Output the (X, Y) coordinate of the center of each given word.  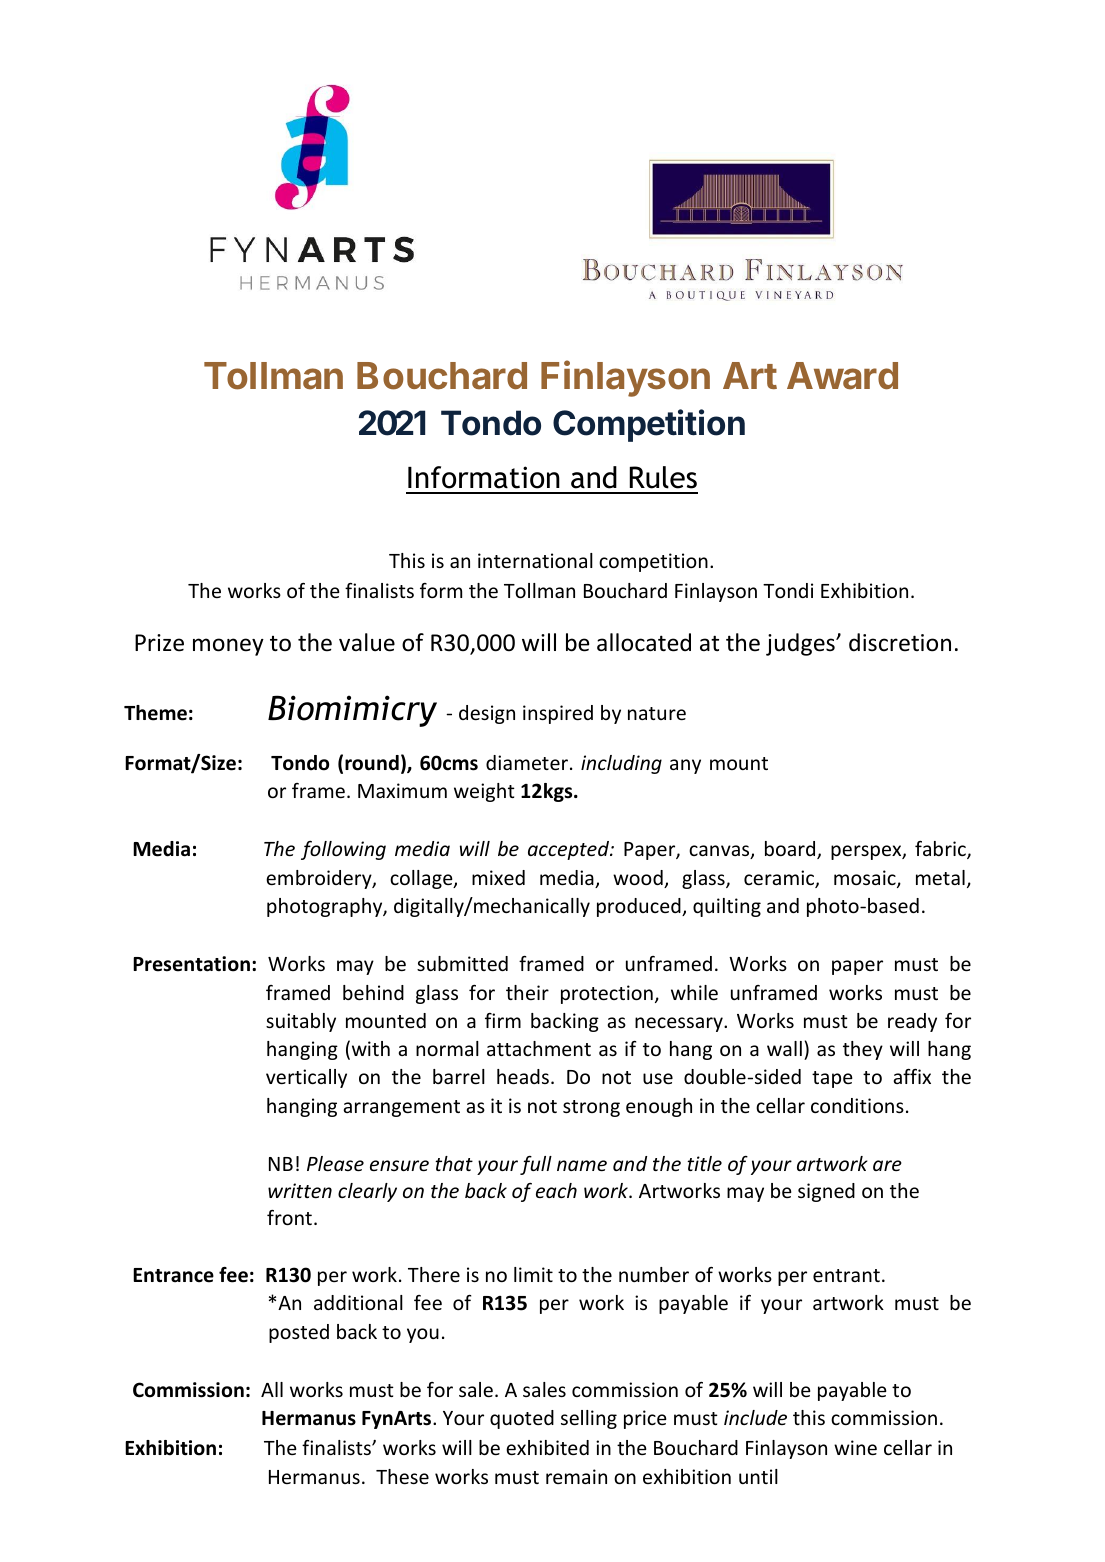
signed (826, 1192)
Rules (663, 477)
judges (801, 644)
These (402, 1476)
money (228, 647)
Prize (159, 643)
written (300, 1190)
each (556, 1190)
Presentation (191, 964)
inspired (558, 714)
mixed (498, 877)
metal (940, 877)
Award (842, 376)
